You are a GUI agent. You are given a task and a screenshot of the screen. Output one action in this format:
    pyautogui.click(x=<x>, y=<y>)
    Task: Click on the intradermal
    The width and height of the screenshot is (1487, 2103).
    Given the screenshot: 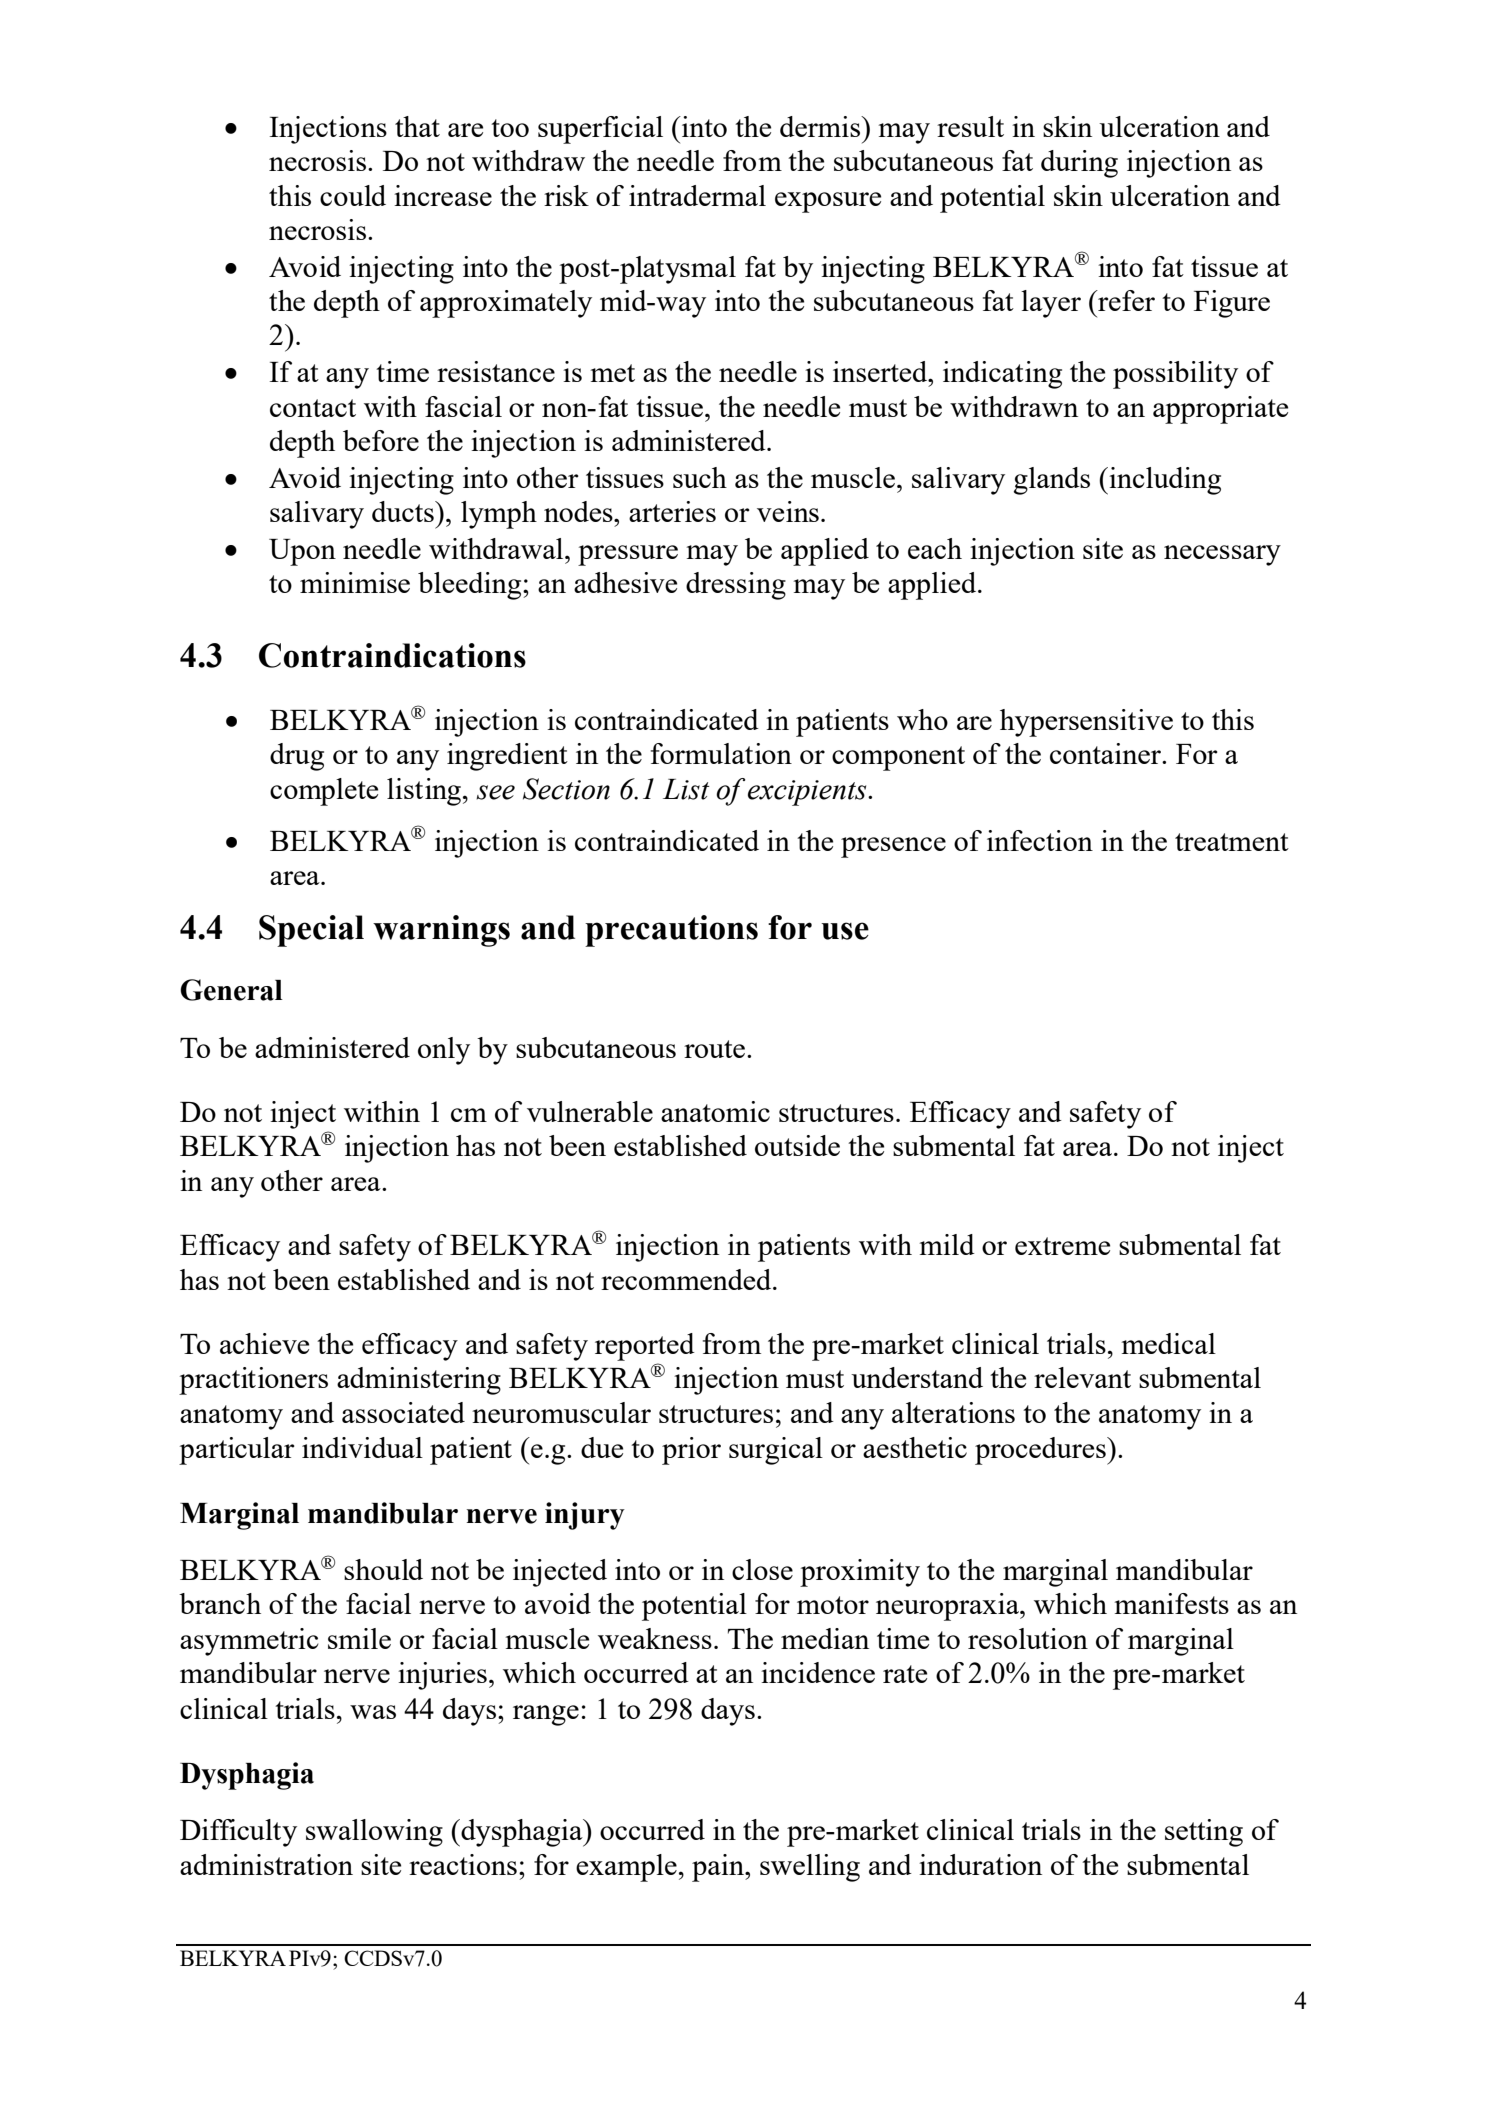 What is the action you would take?
    pyautogui.click(x=697, y=195)
